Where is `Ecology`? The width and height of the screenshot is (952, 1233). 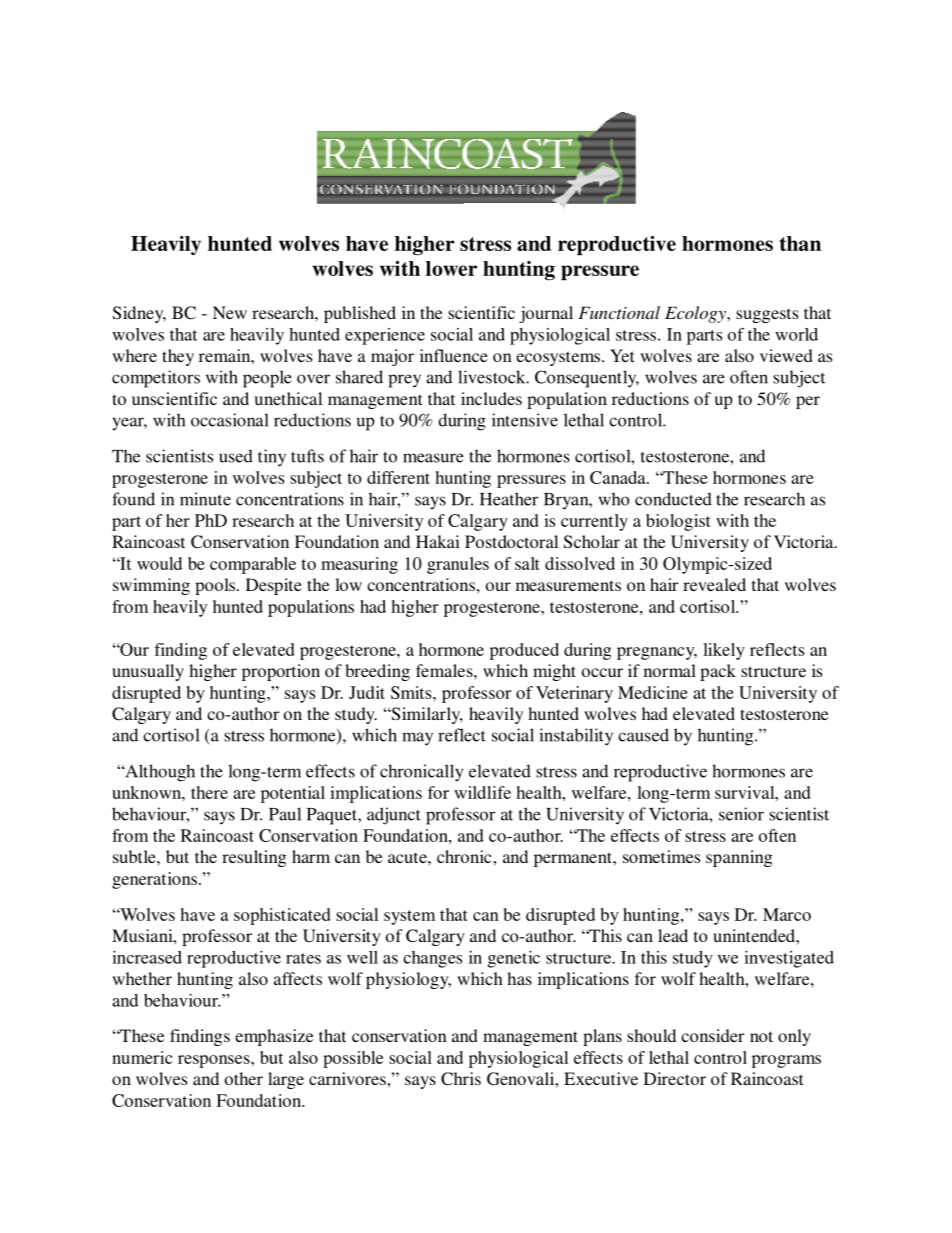
Ecology is located at coordinates (696, 314).
